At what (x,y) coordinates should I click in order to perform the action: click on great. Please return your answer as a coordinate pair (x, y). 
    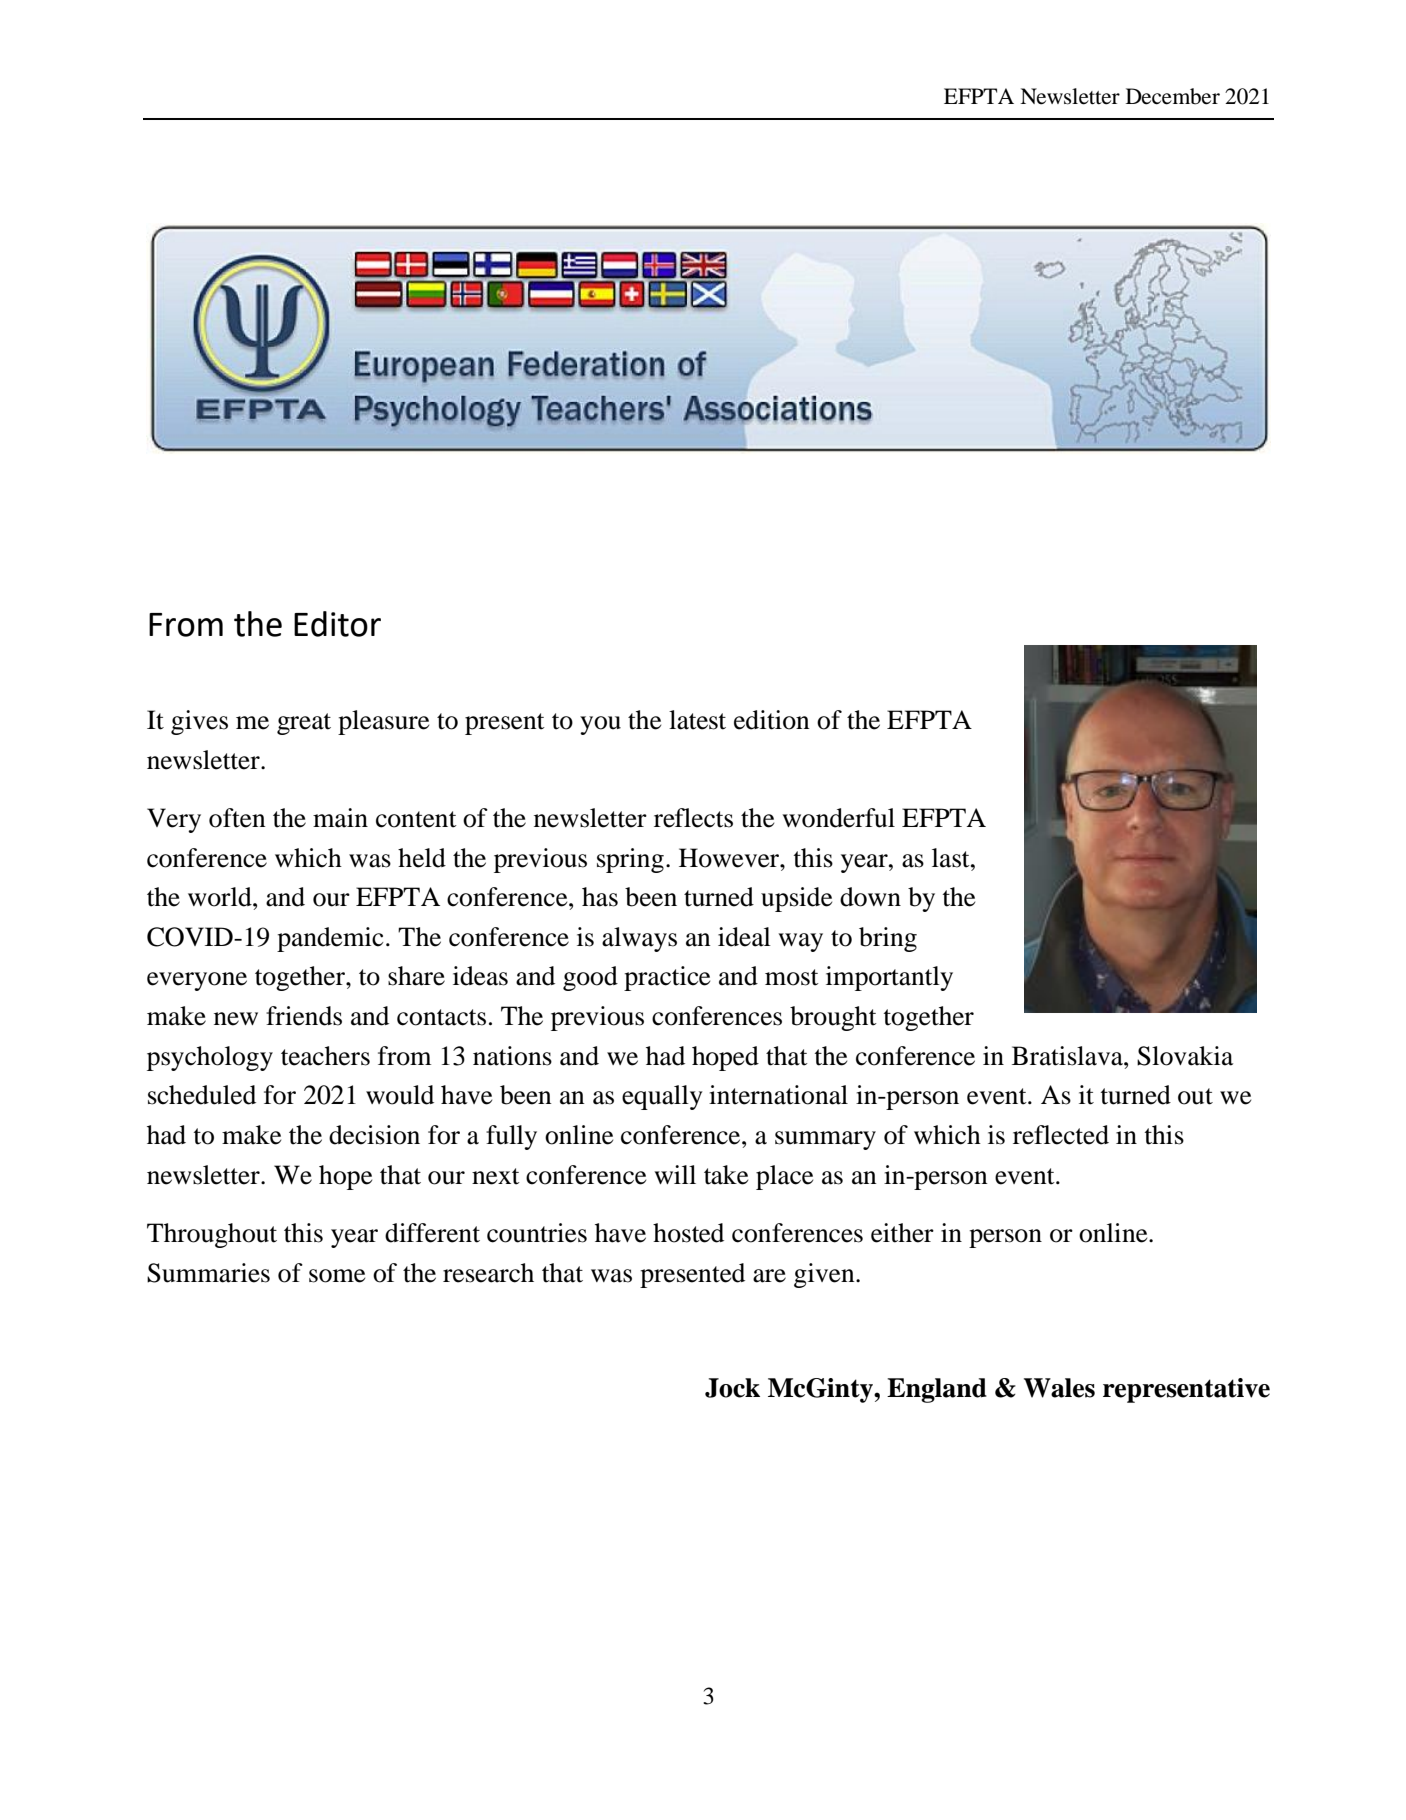
    Looking at the image, I should click on (304, 724).
